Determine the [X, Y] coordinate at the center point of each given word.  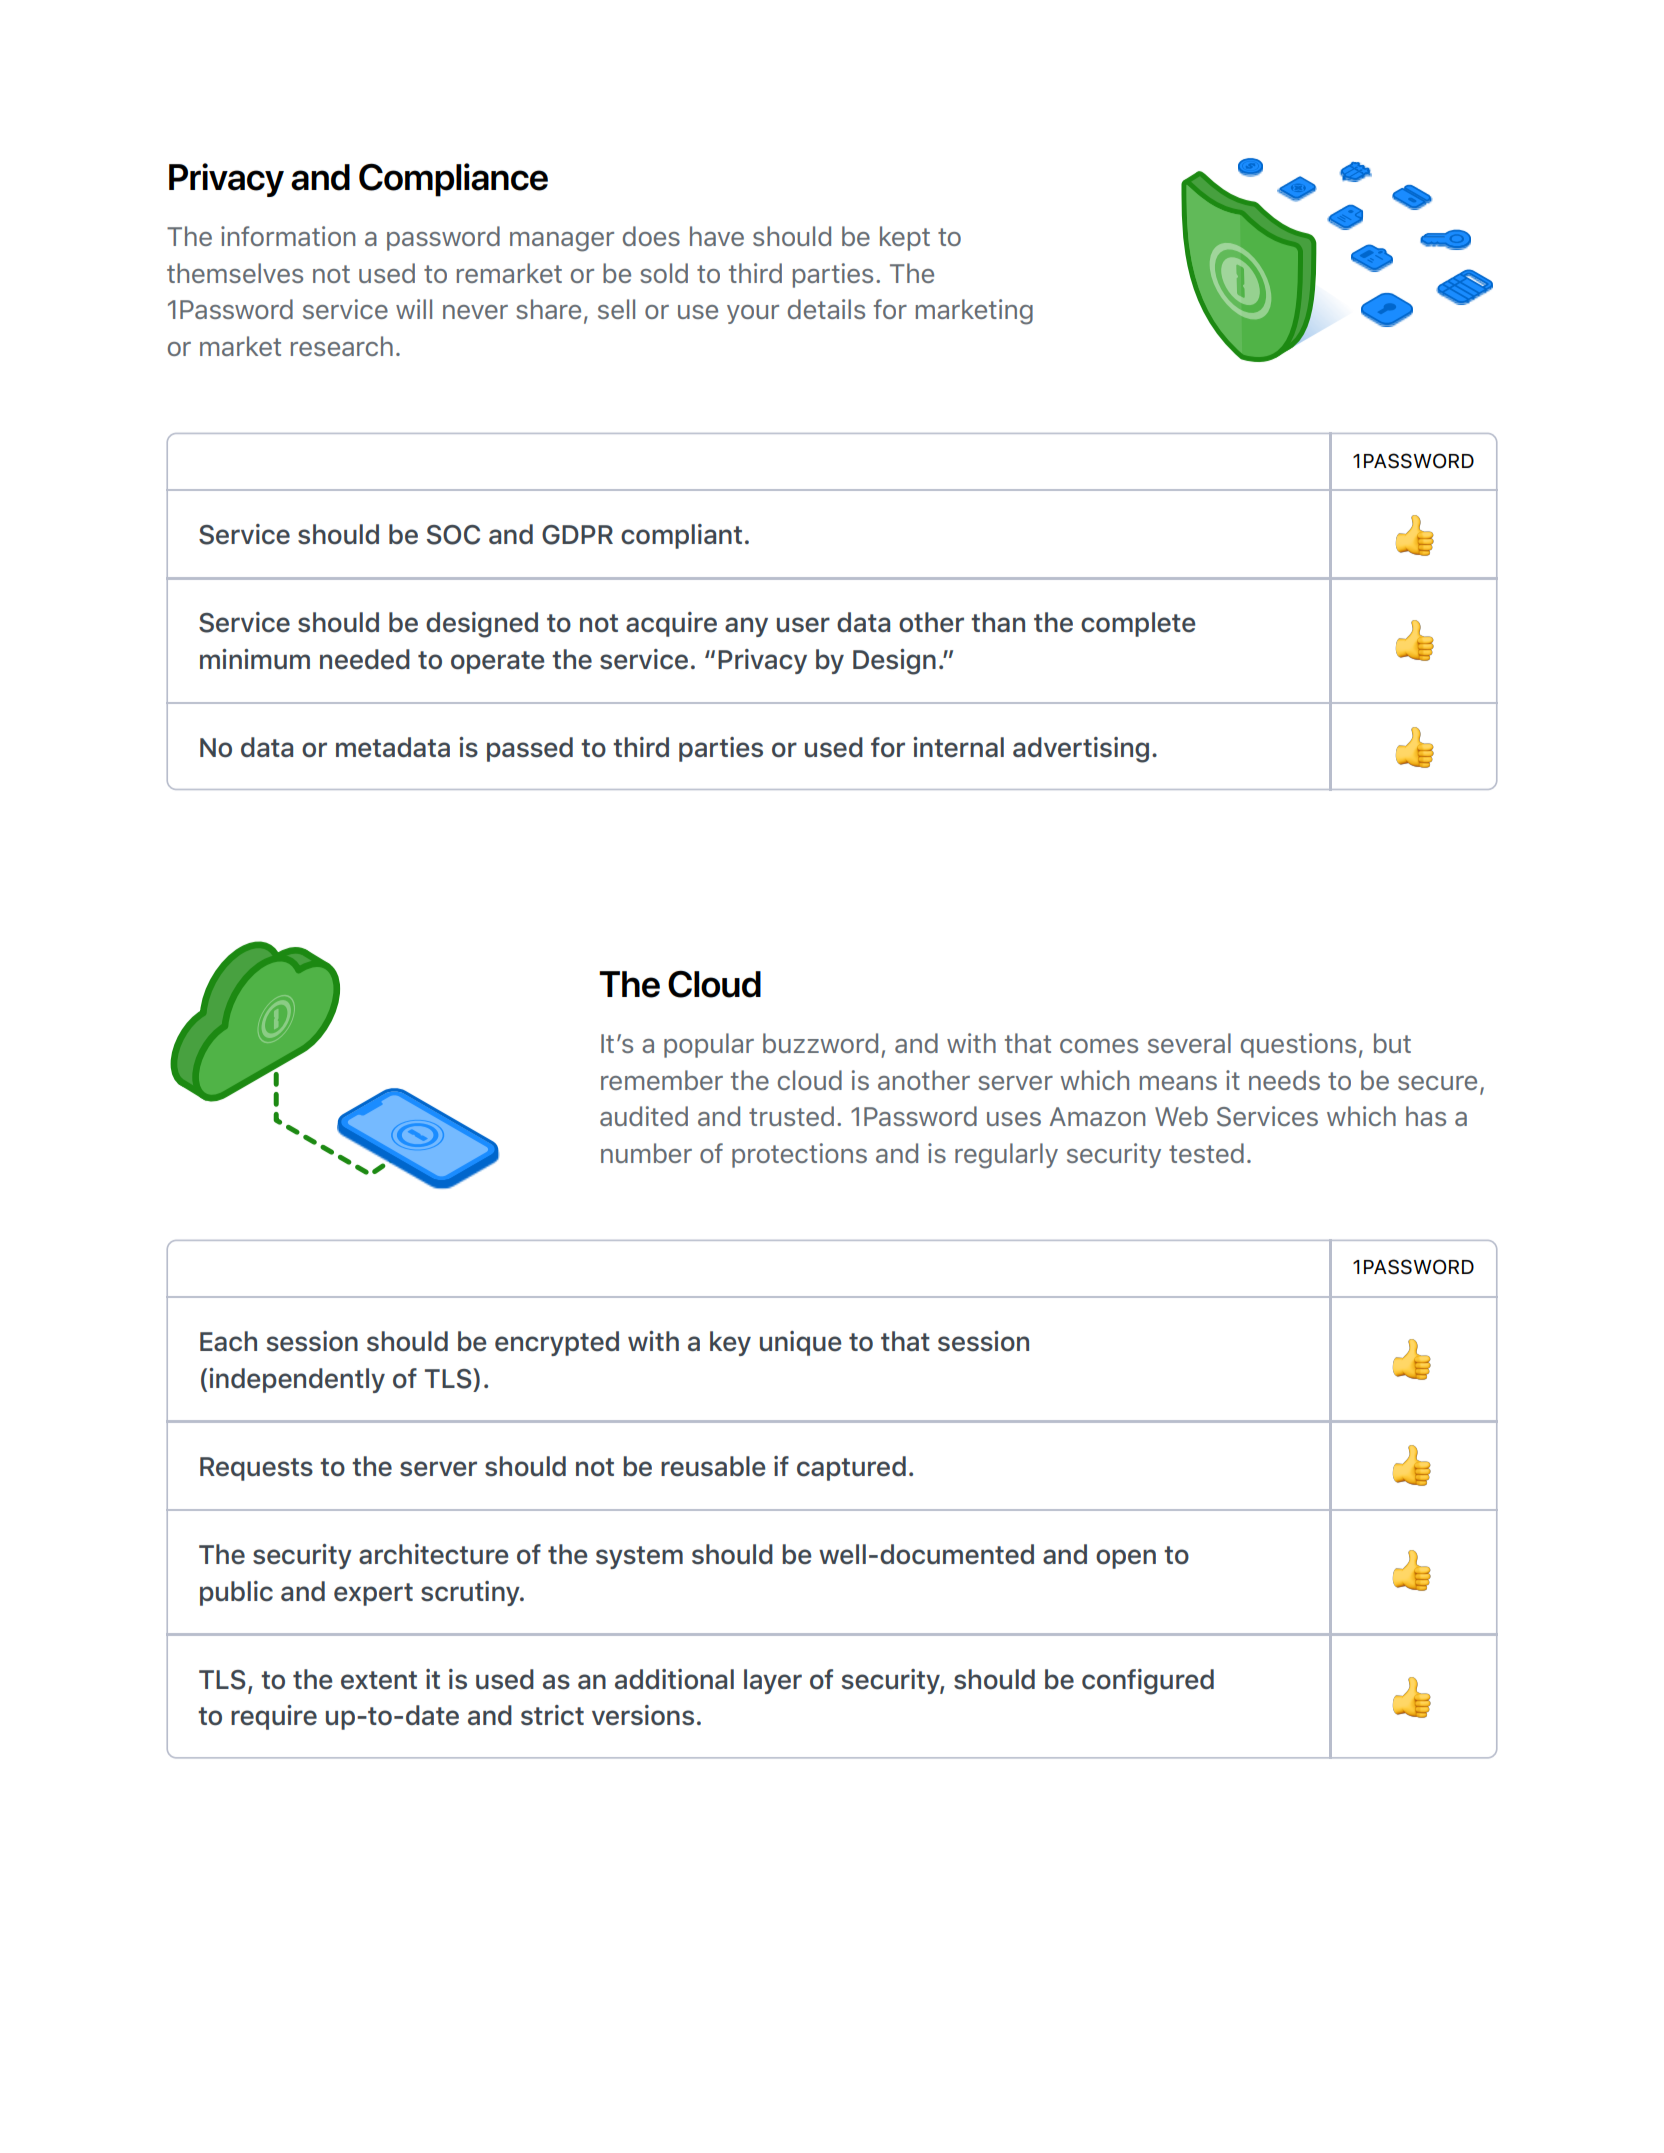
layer [773, 1681]
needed [365, 659]
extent [379, 1680]
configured [1148, 1682]
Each [228, 1341]
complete [1138, 624]
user [803, 625]
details [826, 309]
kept [905, 238]
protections [799, 1155]
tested [1206, 1153]
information [288, 236]
